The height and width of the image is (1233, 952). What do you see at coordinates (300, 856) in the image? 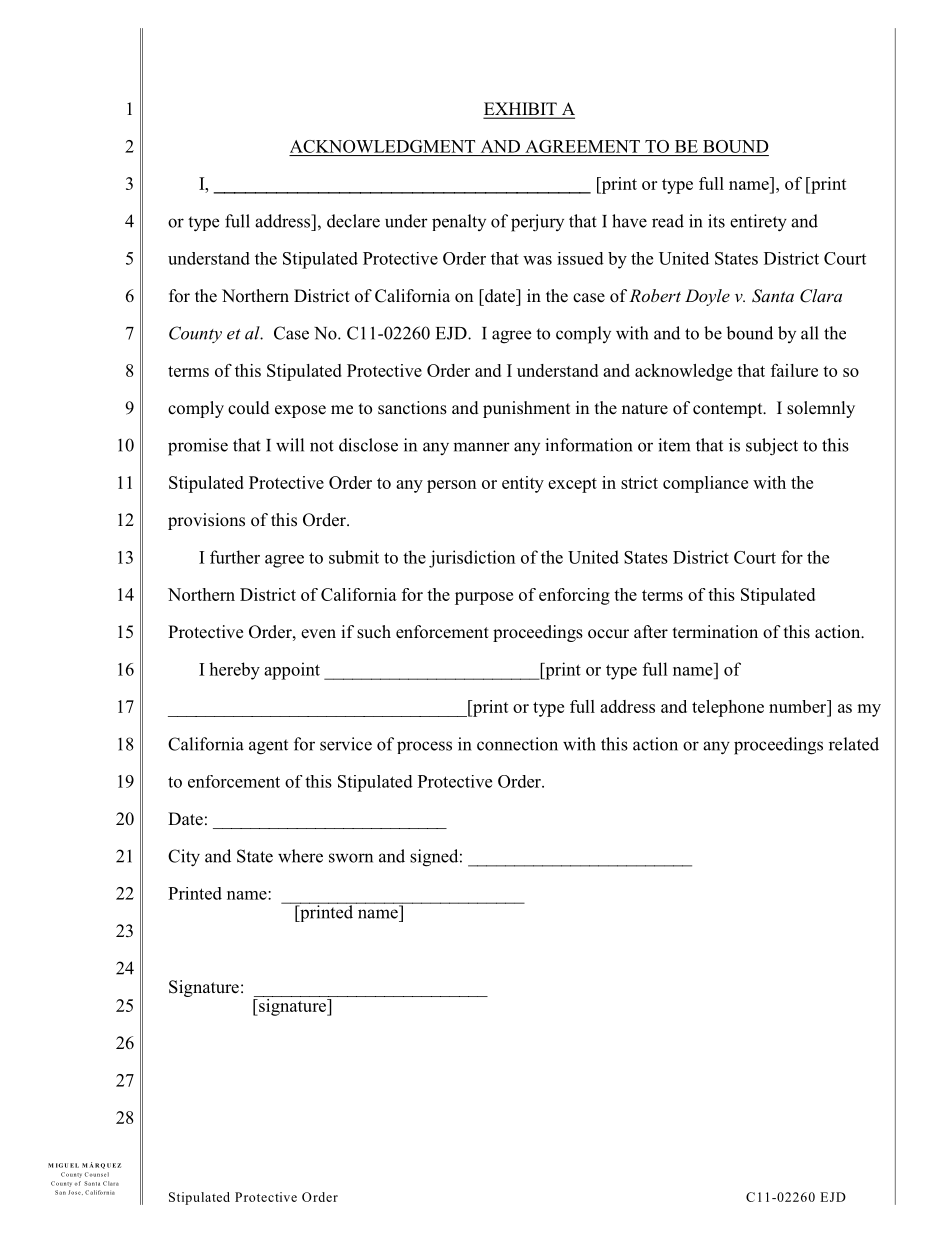
I see `where` at bounding box center [300, 856].
